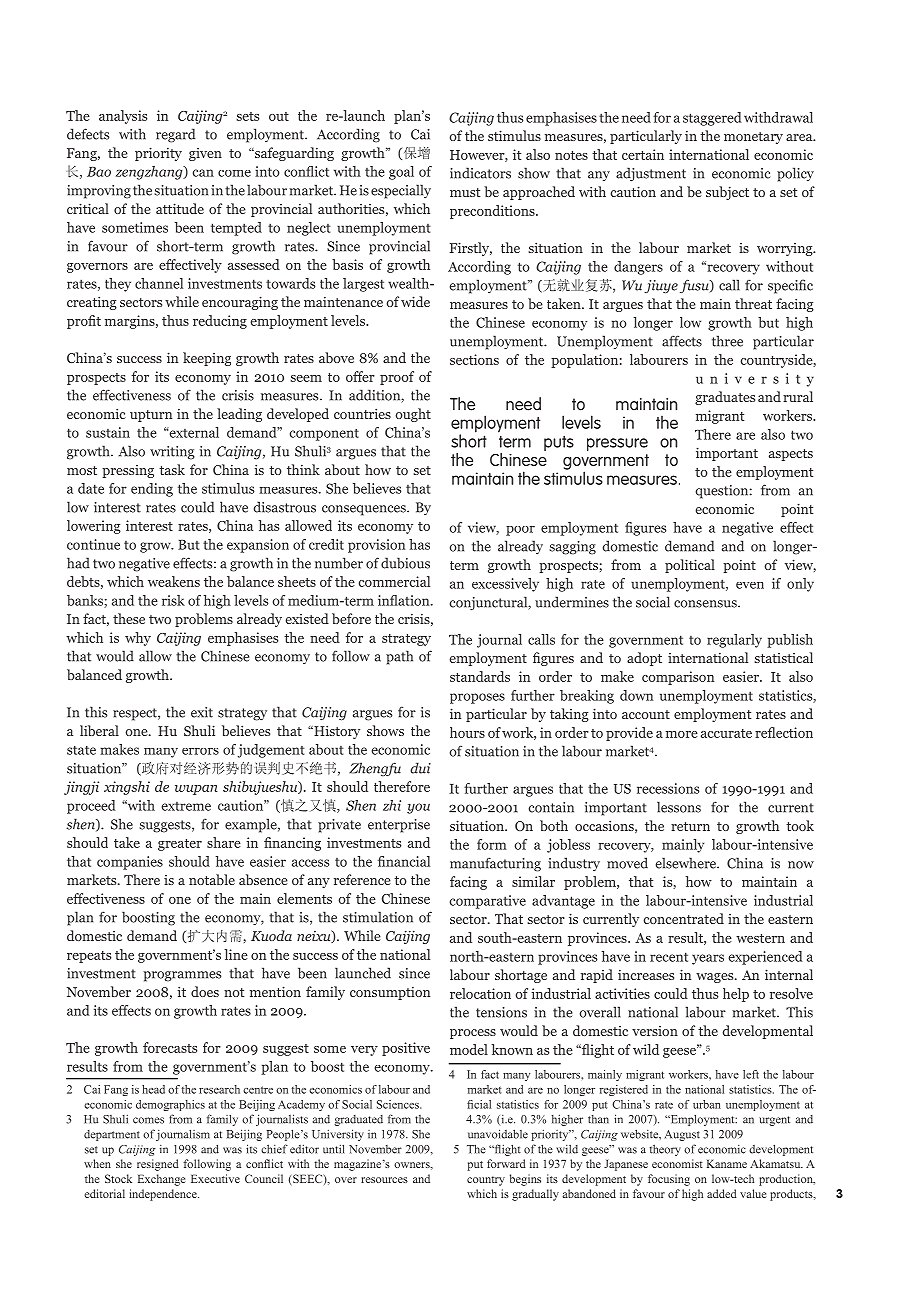 The height and width of the screenshot is (1308, 924). Describe the element at coordinates (182, 976) in the screenshot. I see `programmes` at that location.
